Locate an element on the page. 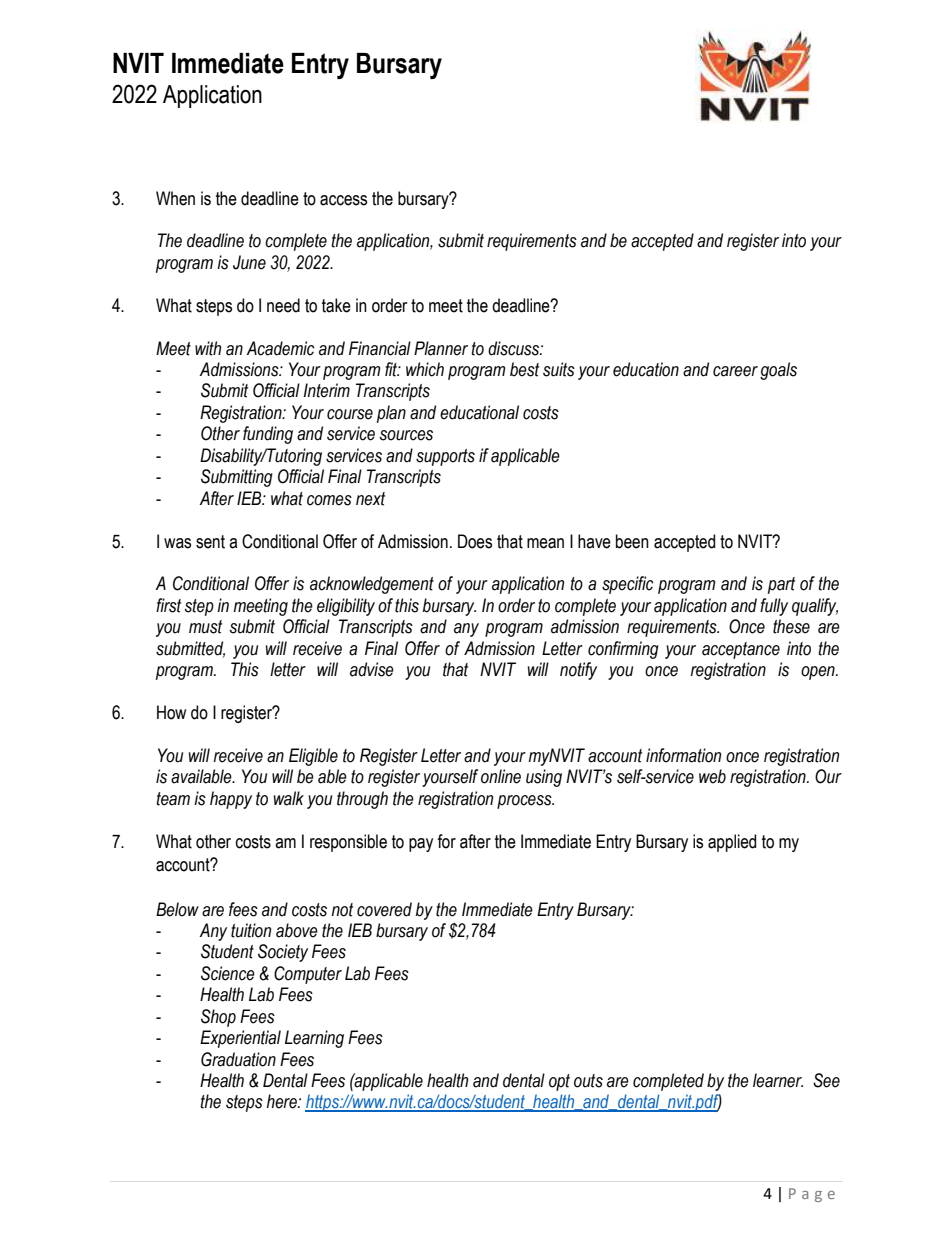 Image resolution: width=952 pixels, height=1233 pixels. access is located at coordinates (343, 200).
